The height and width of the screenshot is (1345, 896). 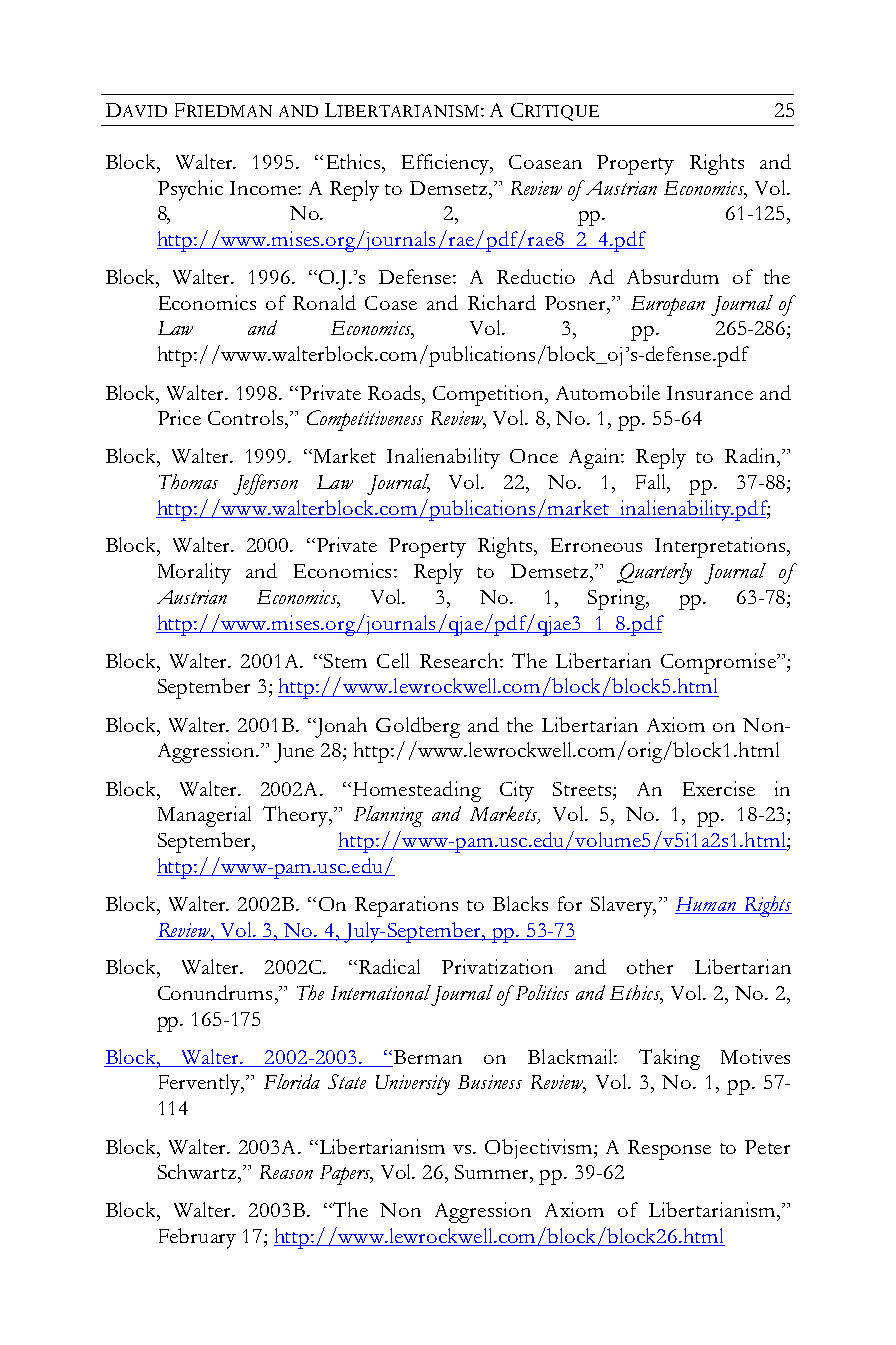 What do you see at coordinates (721, 547) in the screenshot?
I see `Interpretations` at bounding box center [721, 547].
